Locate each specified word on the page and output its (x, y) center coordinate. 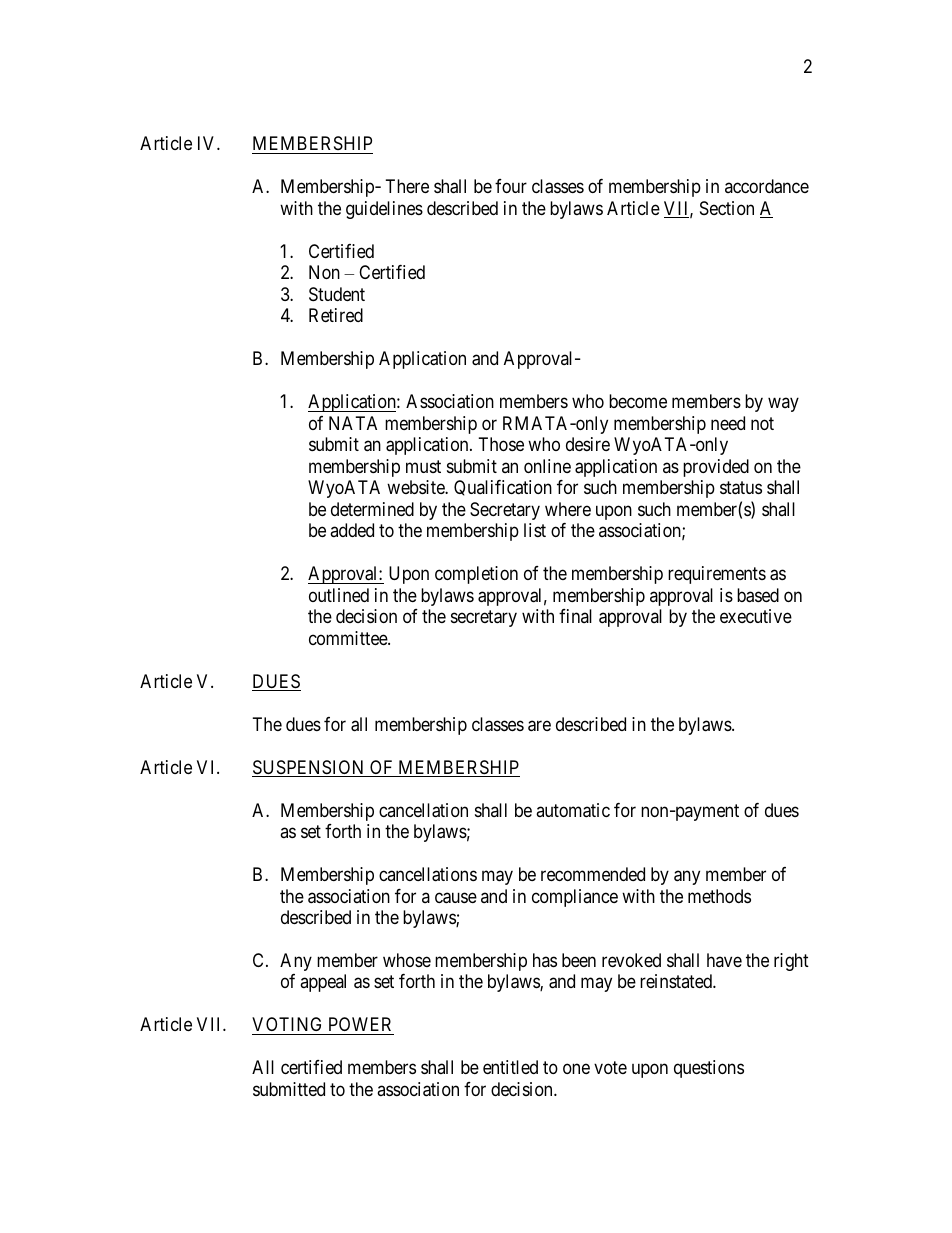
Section (727, 208)
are (539, 726)
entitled (510, 1067)
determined (372, 509)
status (741, 488)
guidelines (384, 210)
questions (709, 1069)
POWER (360, 1026)
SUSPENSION (309, 768)
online (547, 466)
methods (719, 896)
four (511, 186)
